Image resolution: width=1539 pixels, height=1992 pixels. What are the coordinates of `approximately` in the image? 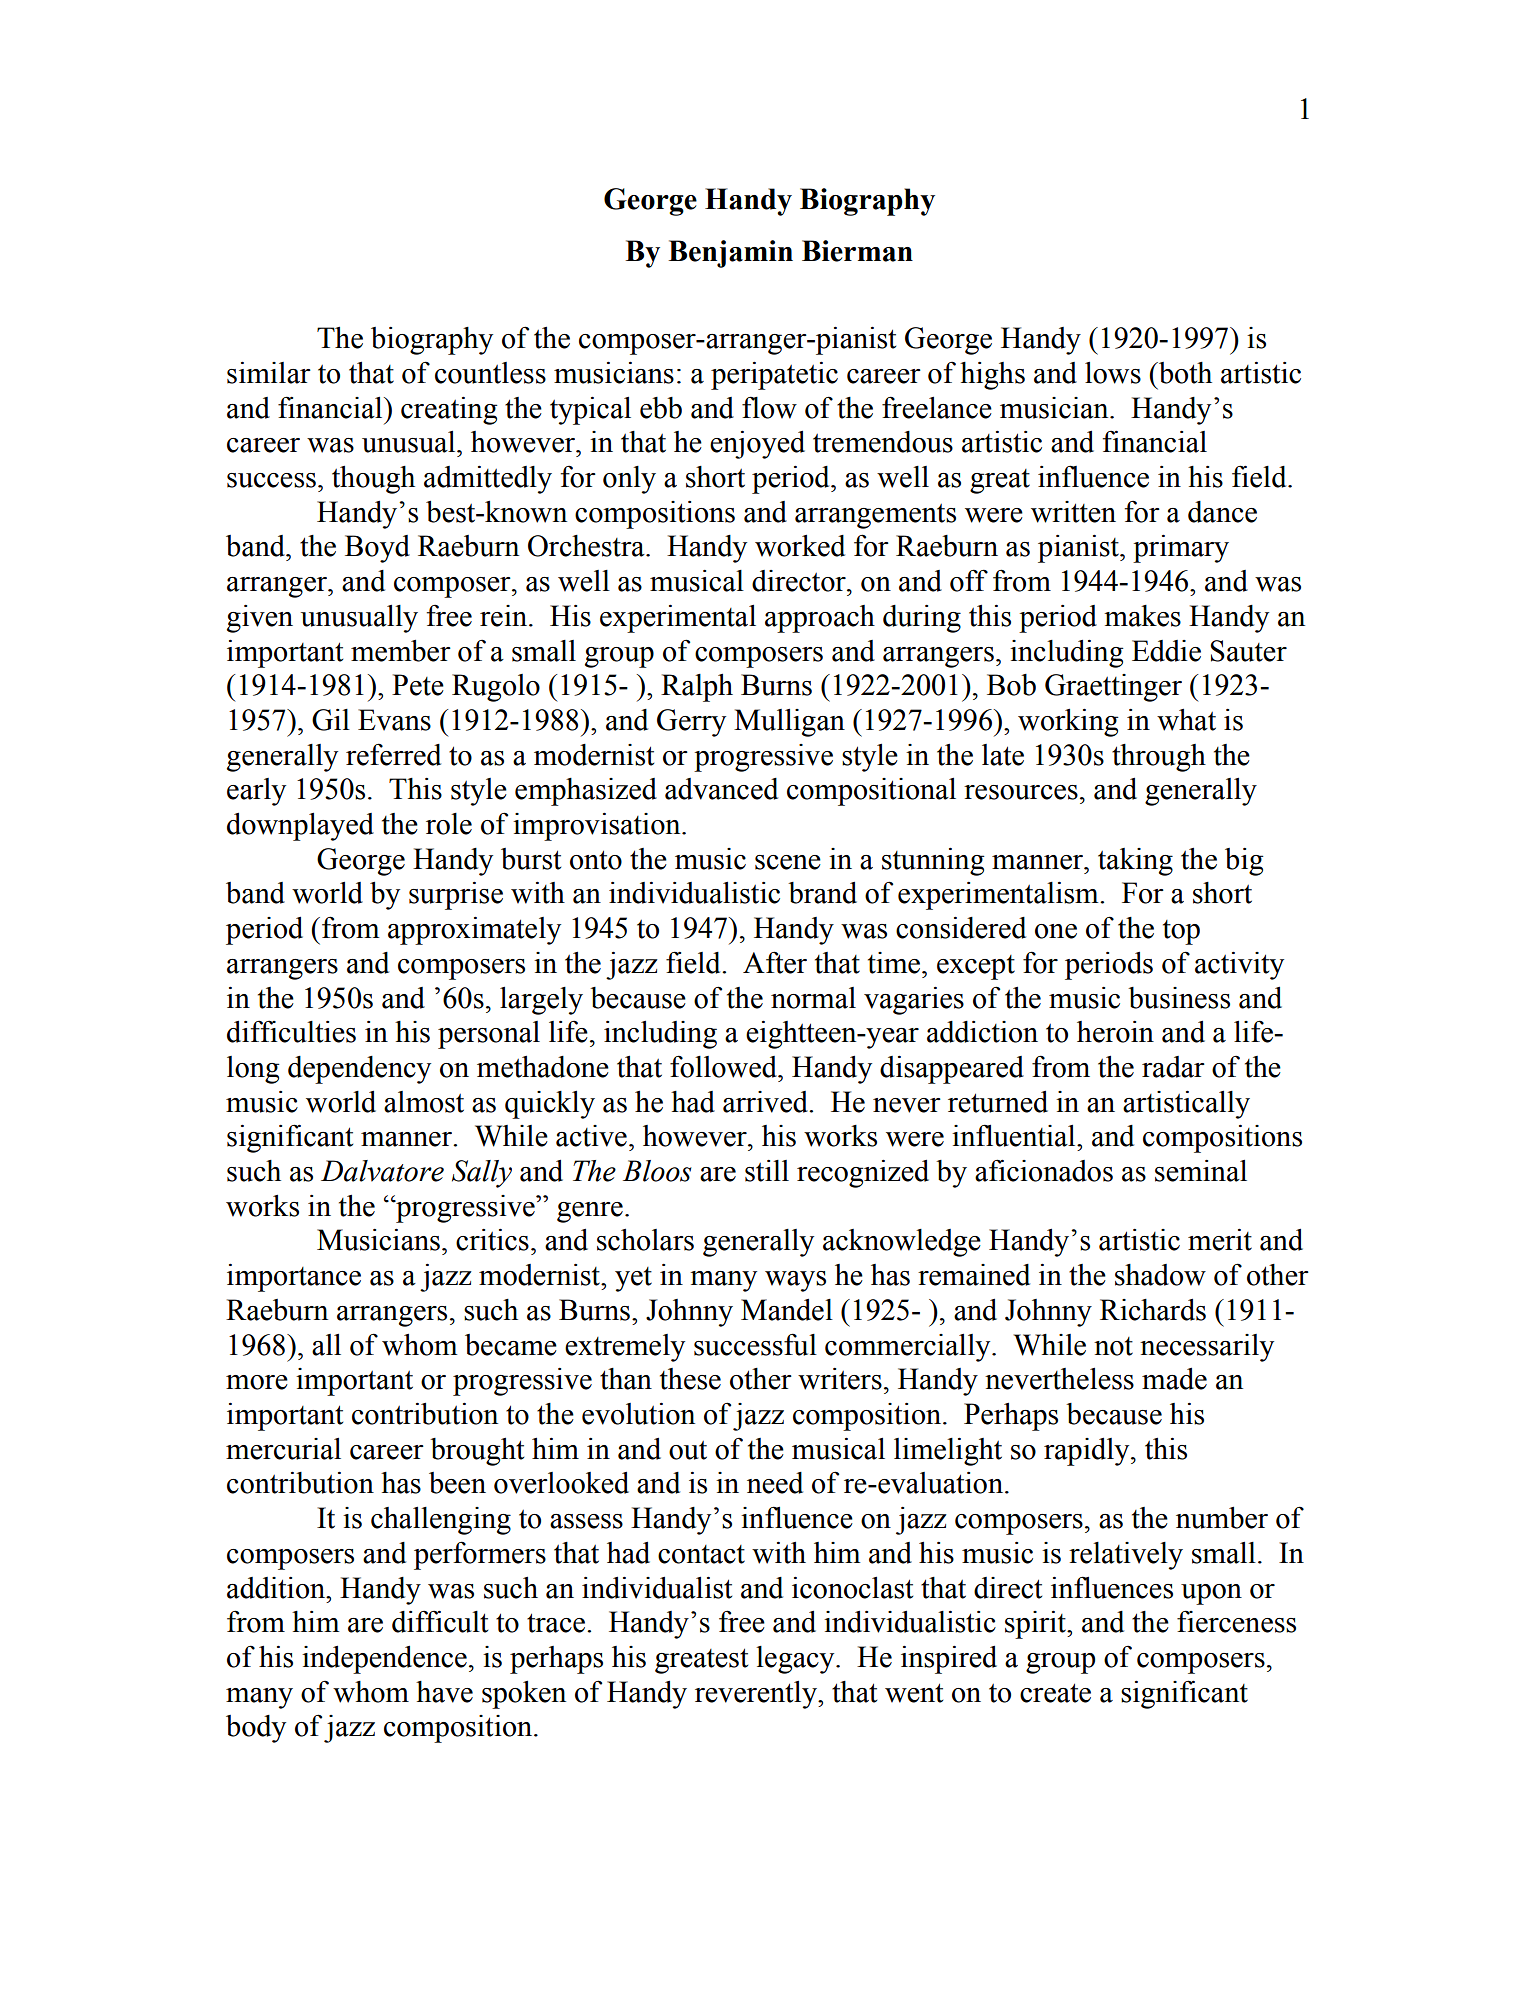 It's located at (474, 931).
